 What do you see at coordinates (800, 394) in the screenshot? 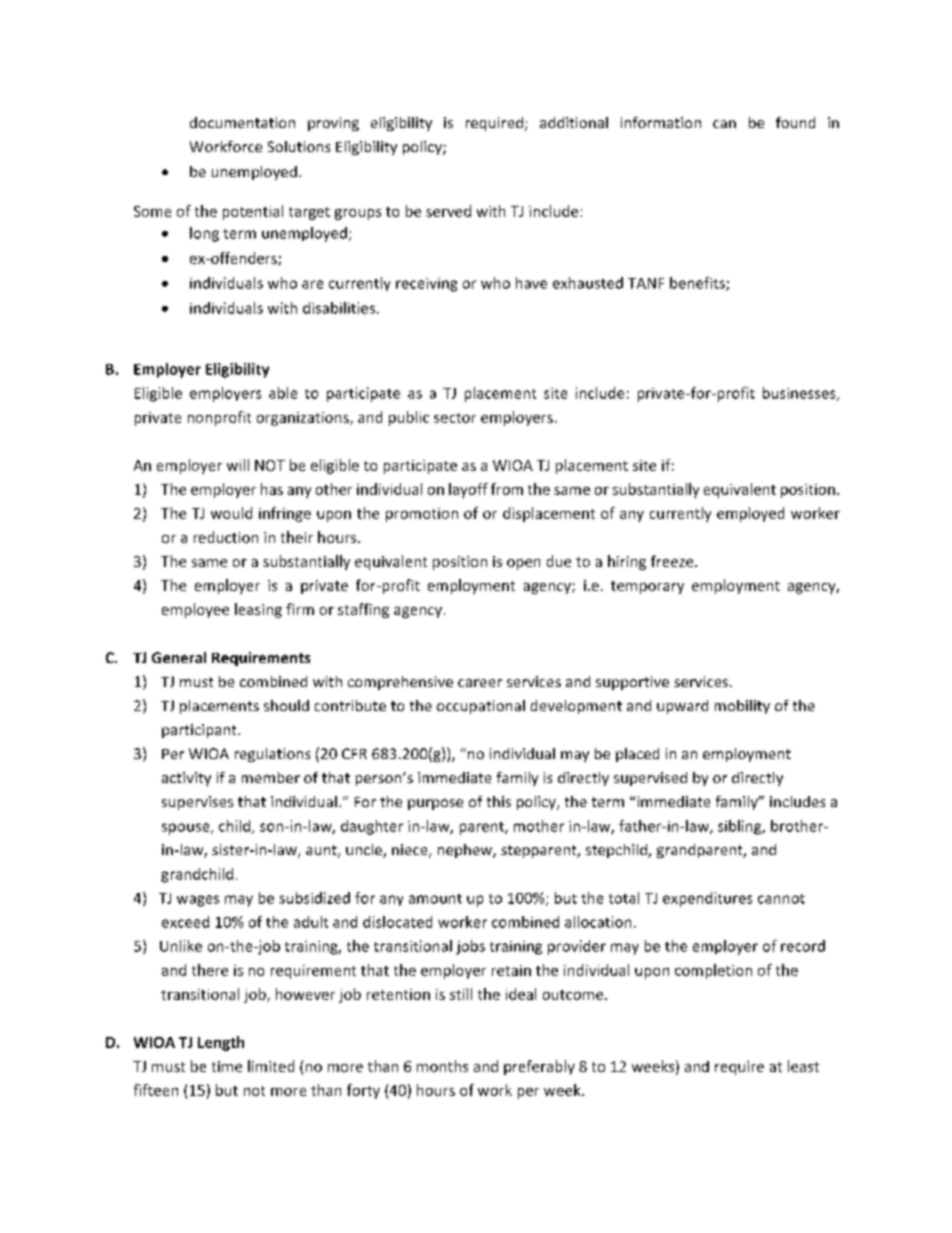
I see `businesses` at bounding box center [800, 394].
